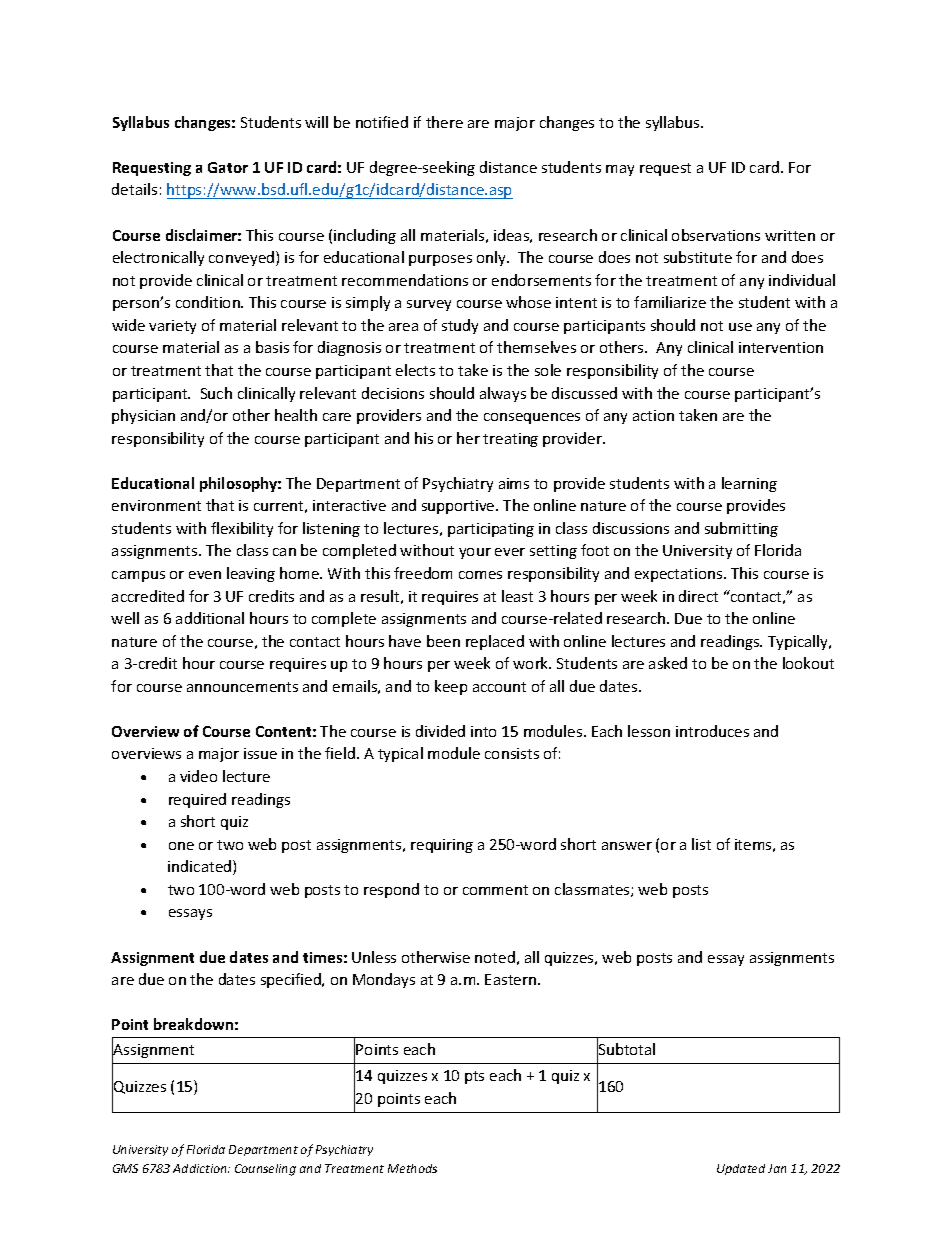 This document has height=1233, width=952. Describe the element at coordinates (444, 122) in the document. I see `there` at that location.
